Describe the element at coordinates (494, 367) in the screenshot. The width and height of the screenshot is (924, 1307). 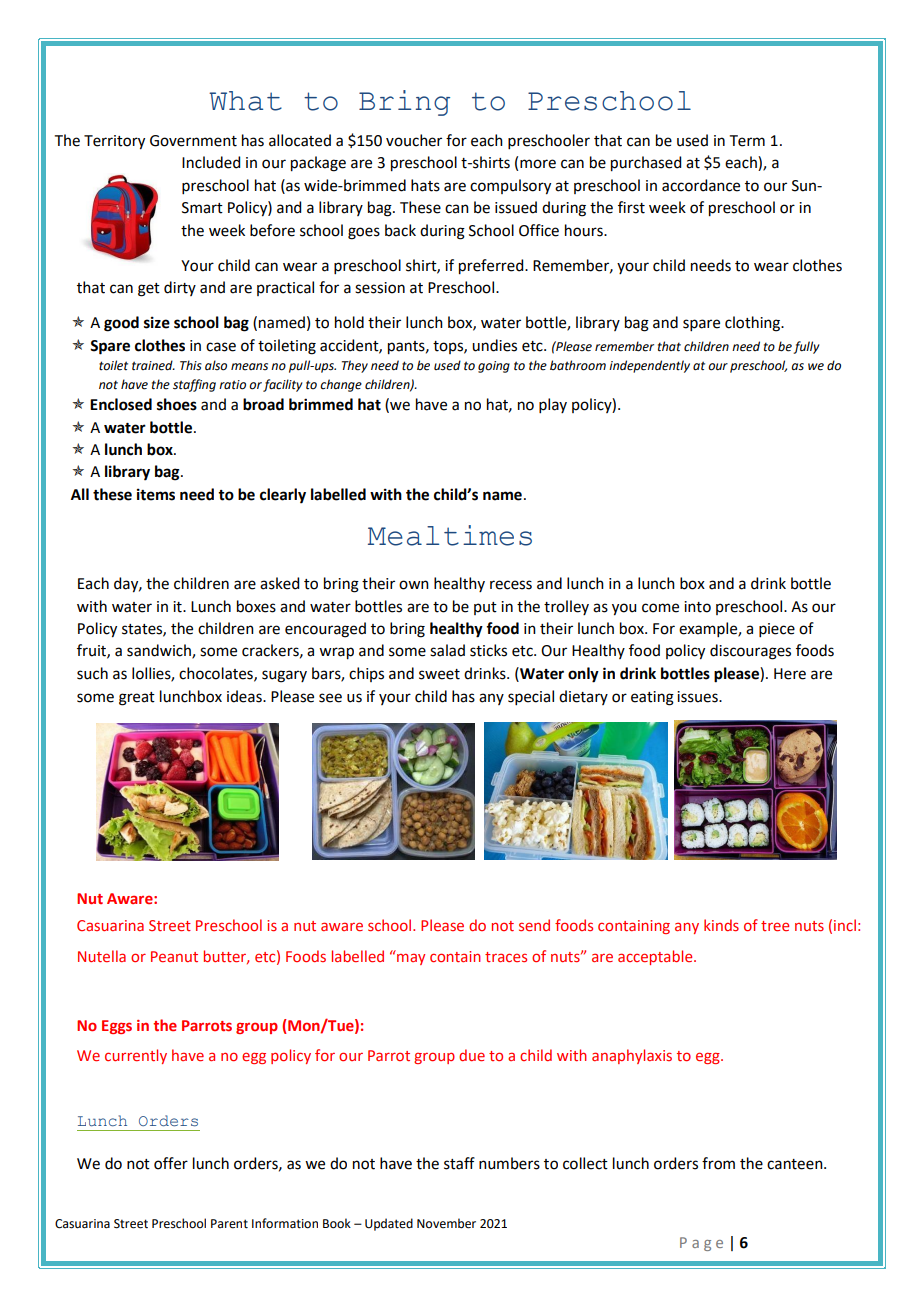
I see `going` at that location.
